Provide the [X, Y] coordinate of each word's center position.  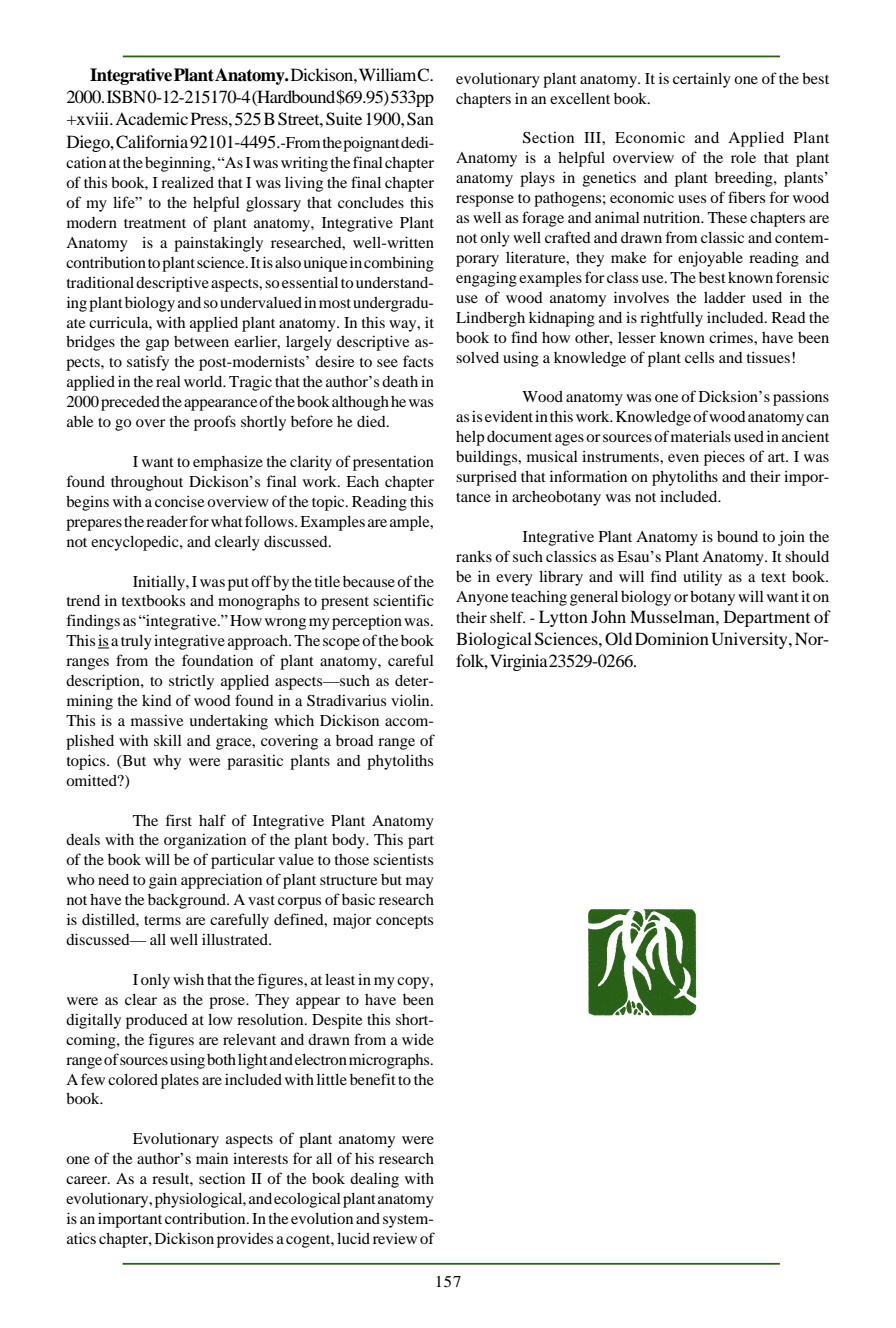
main [212, 1158]
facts [418, 361]
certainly [702, 80]
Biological [494, 640]
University [751, 640]
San [420, 119]
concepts [404, 922]
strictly [191, 682]
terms [162, 920]
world [204, 381]
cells [699, 357]
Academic [151, 118]
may [420, 883]
